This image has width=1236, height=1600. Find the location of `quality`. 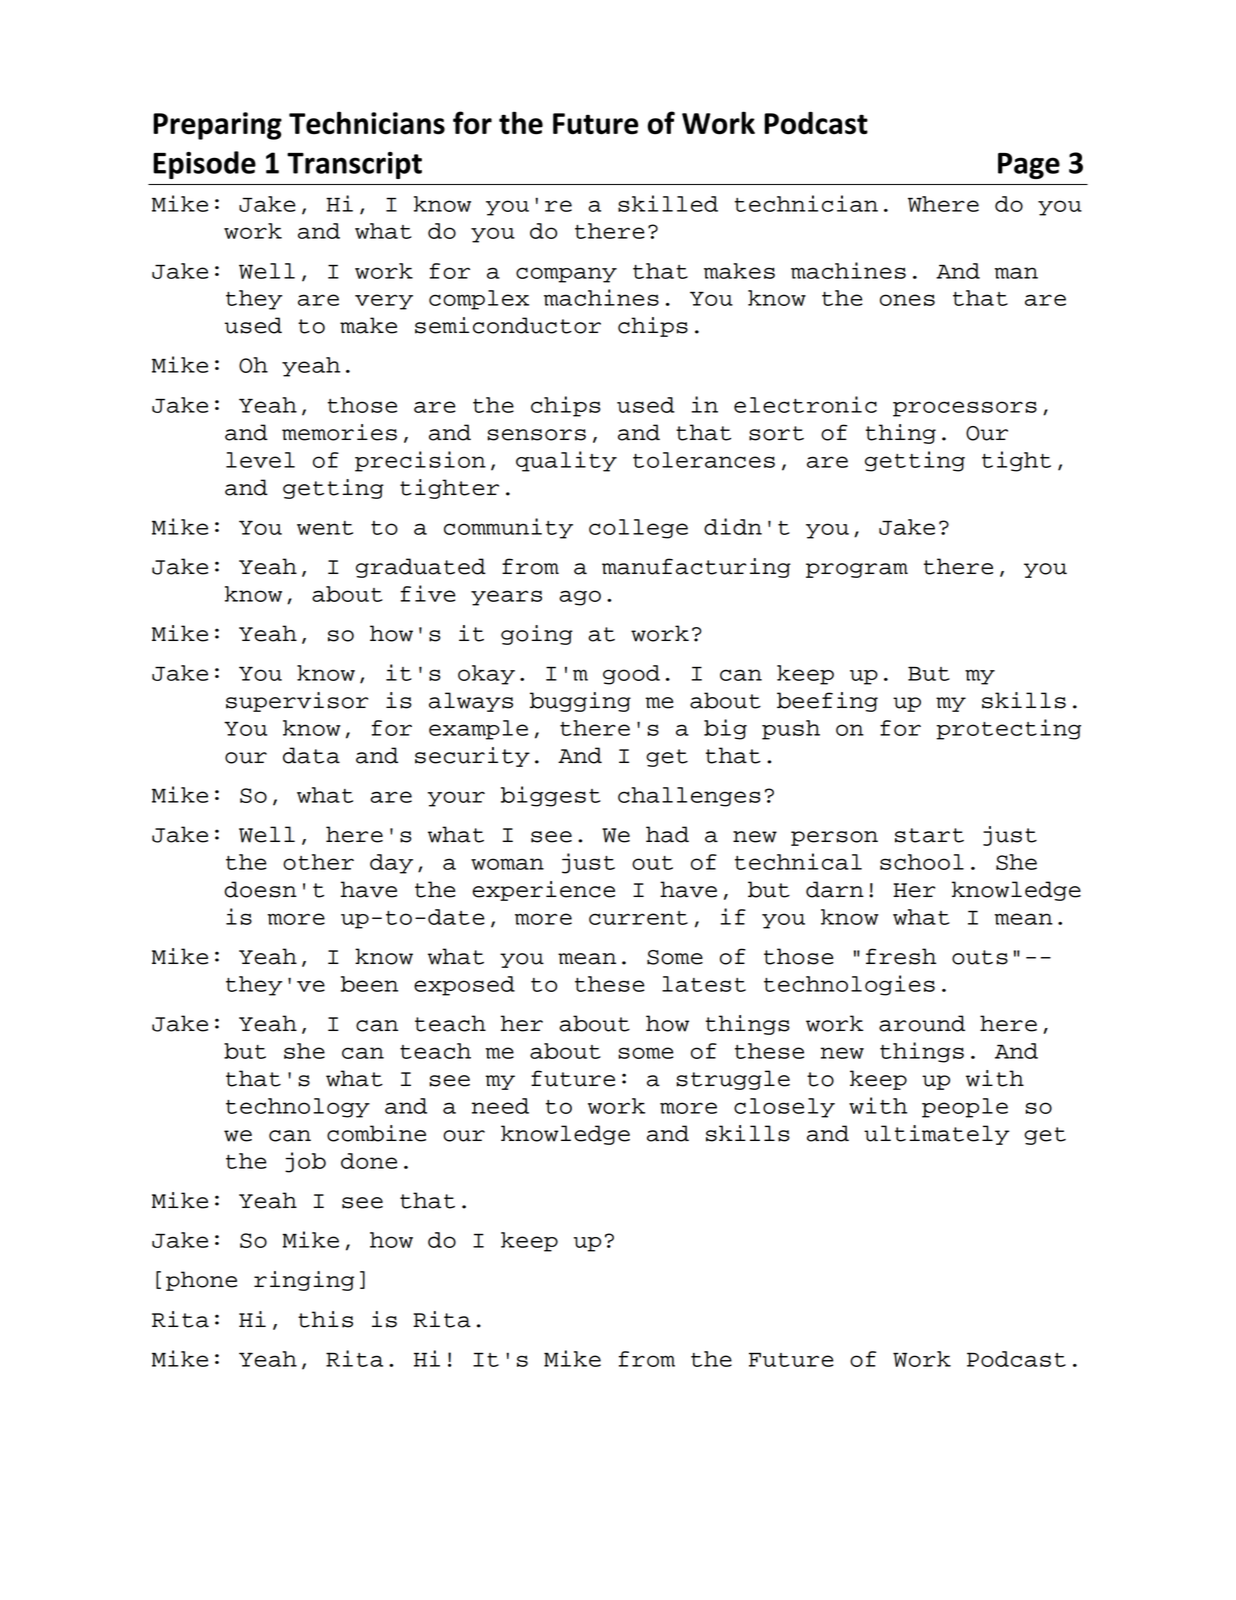

quality is located at coordinates (566, 461).
